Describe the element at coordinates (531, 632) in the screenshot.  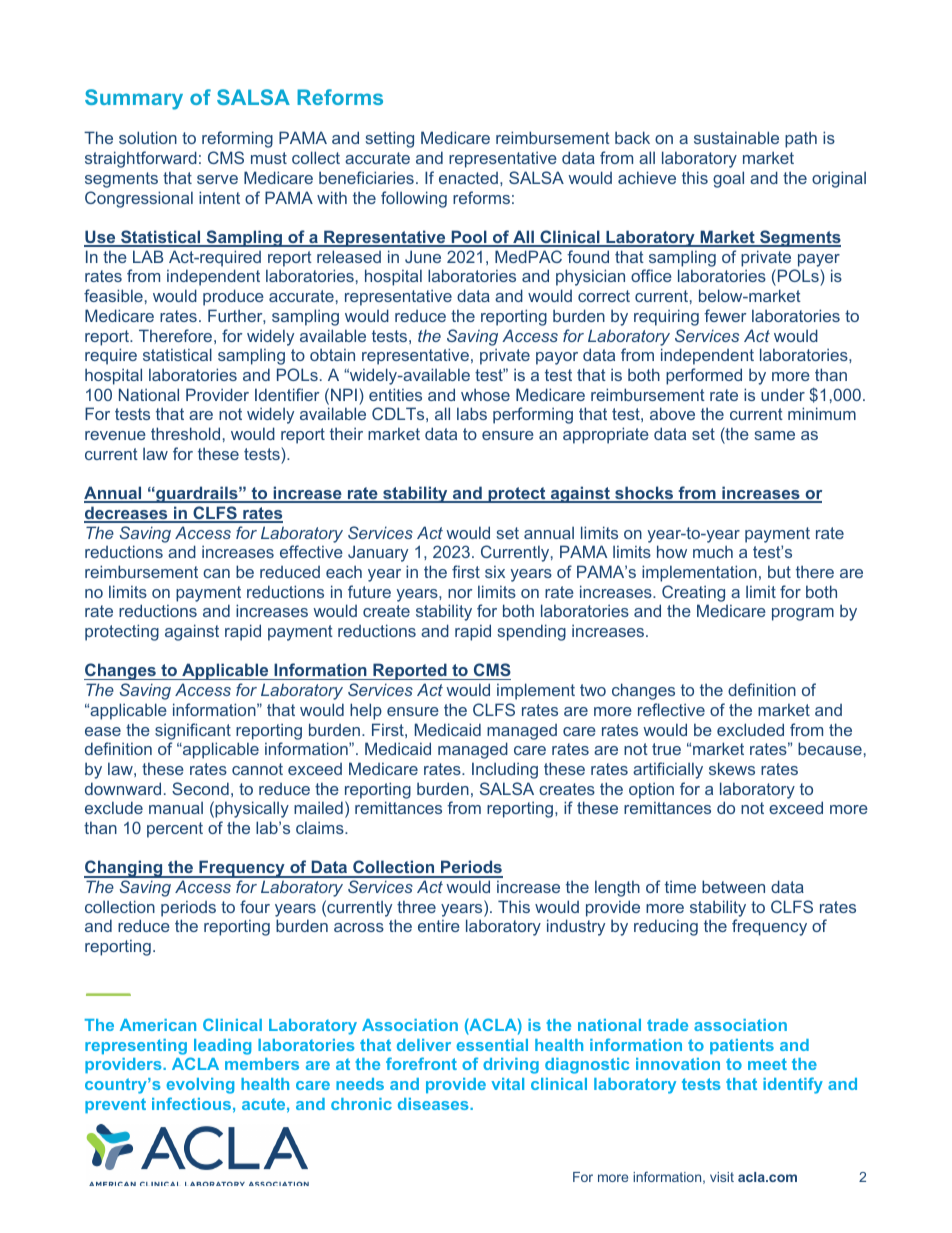
I see `spending` at that location.
